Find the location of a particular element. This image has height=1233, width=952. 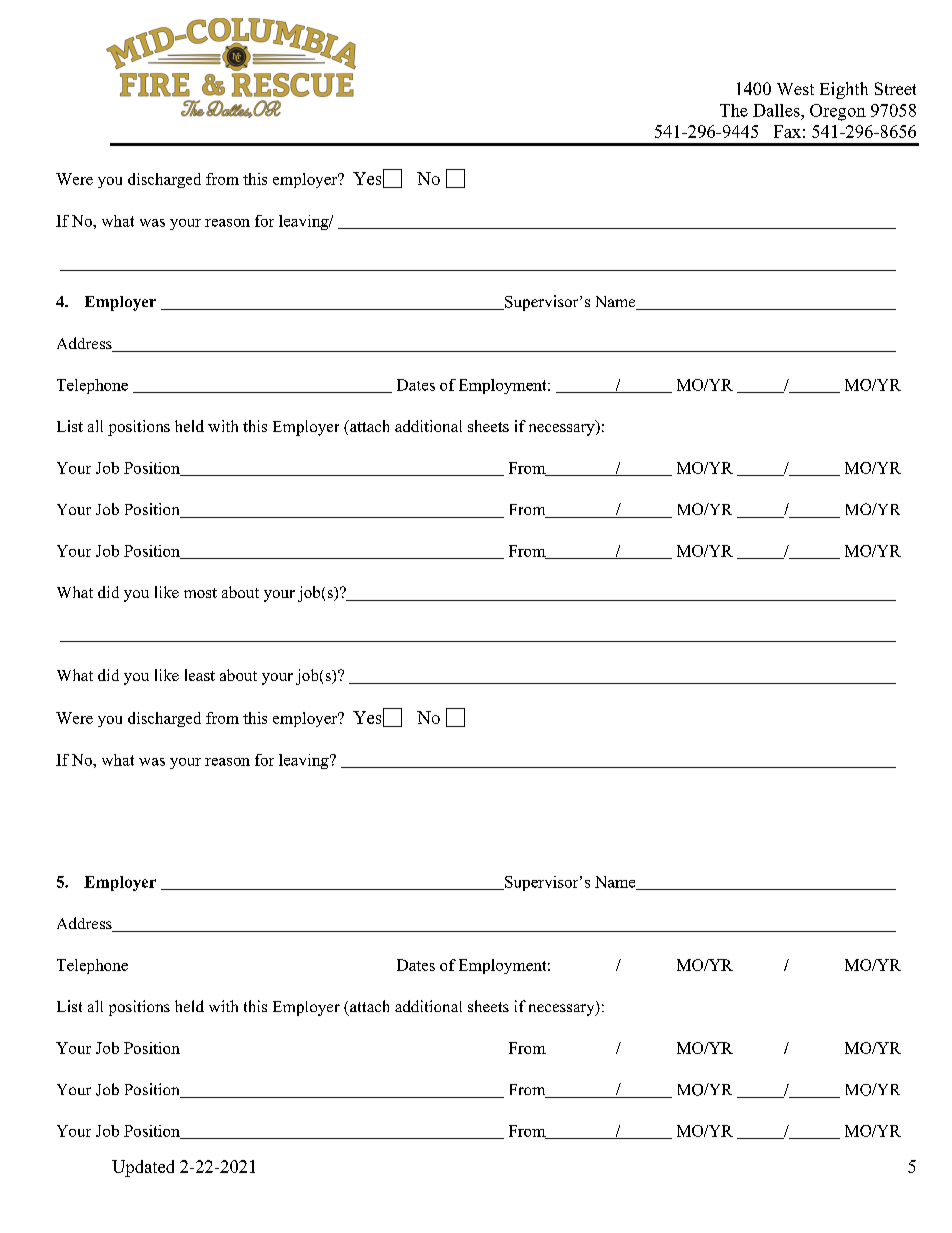

most is located at coordinates (200, 593).
